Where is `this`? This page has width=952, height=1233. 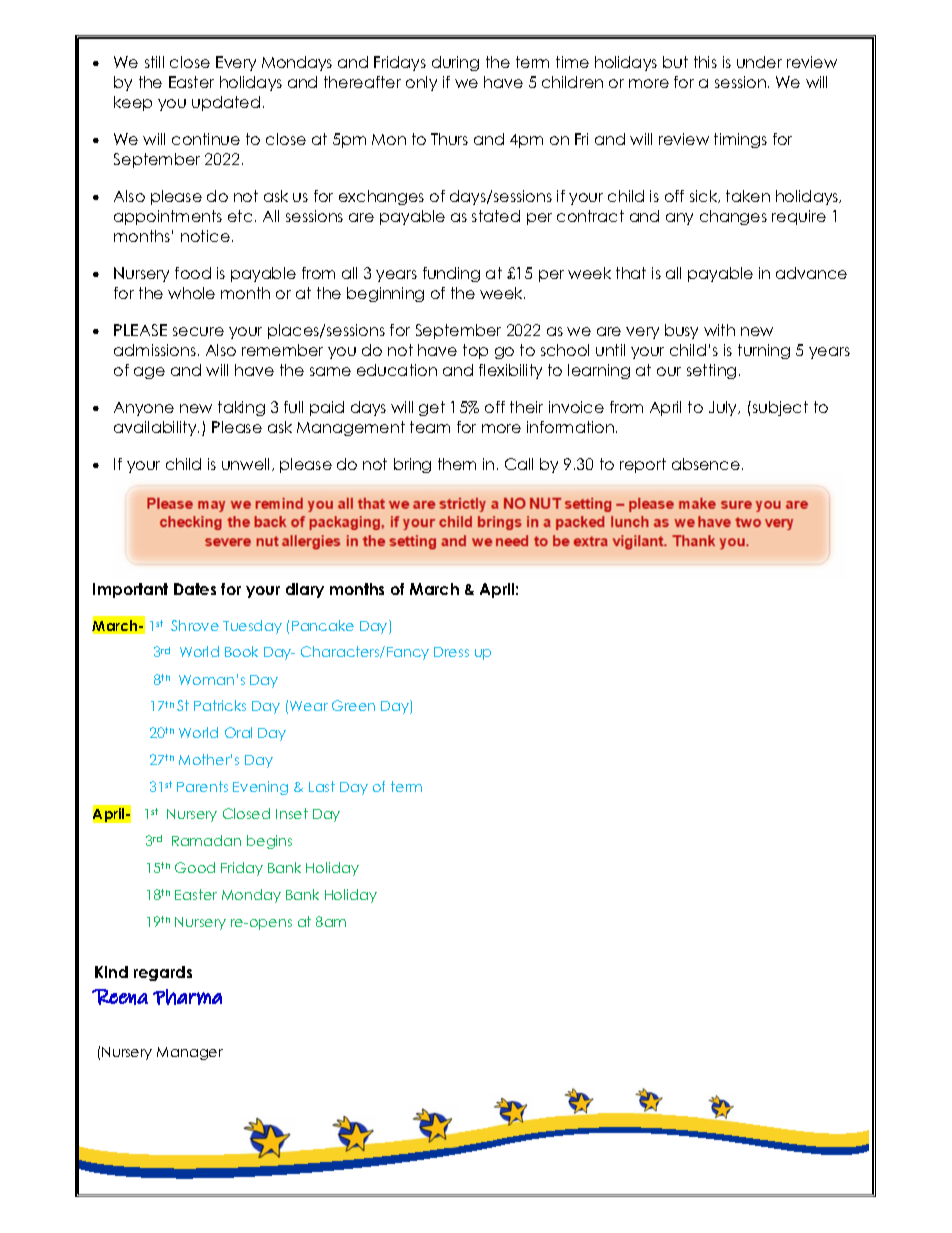 this is located at coordinates (705, 62).
